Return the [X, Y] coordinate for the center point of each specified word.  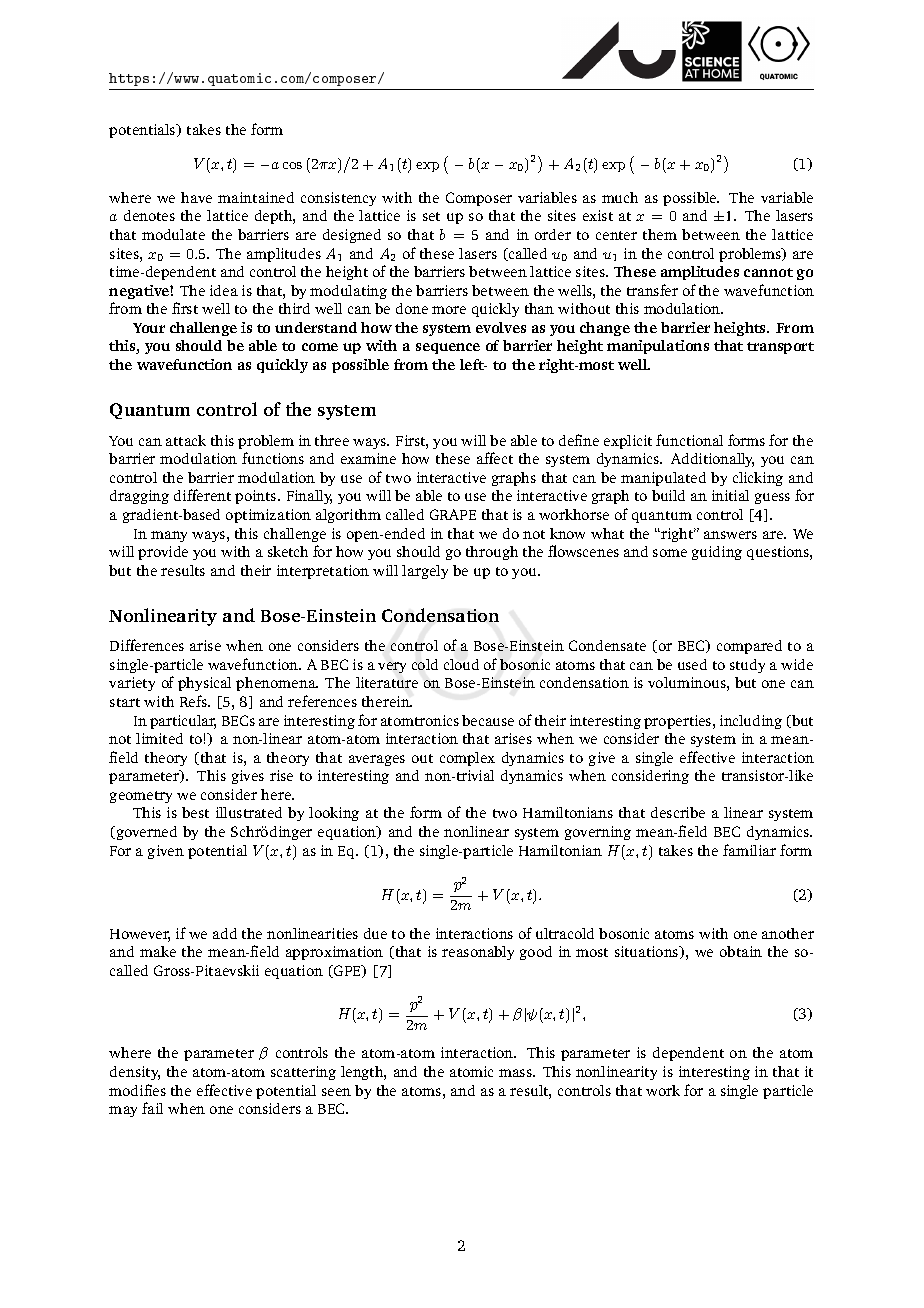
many [169, 536]
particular [183, 722]
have [196, 197]
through [492, 553]
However [140, 935]
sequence [448, 348]
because [488, 720]
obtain [741, 951]
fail [152, 1108]
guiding [717, 553]
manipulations [658, 347]
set [431, 216]
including [751, 722]
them [660, 234]
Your [149, 328]
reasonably [478, 953]
